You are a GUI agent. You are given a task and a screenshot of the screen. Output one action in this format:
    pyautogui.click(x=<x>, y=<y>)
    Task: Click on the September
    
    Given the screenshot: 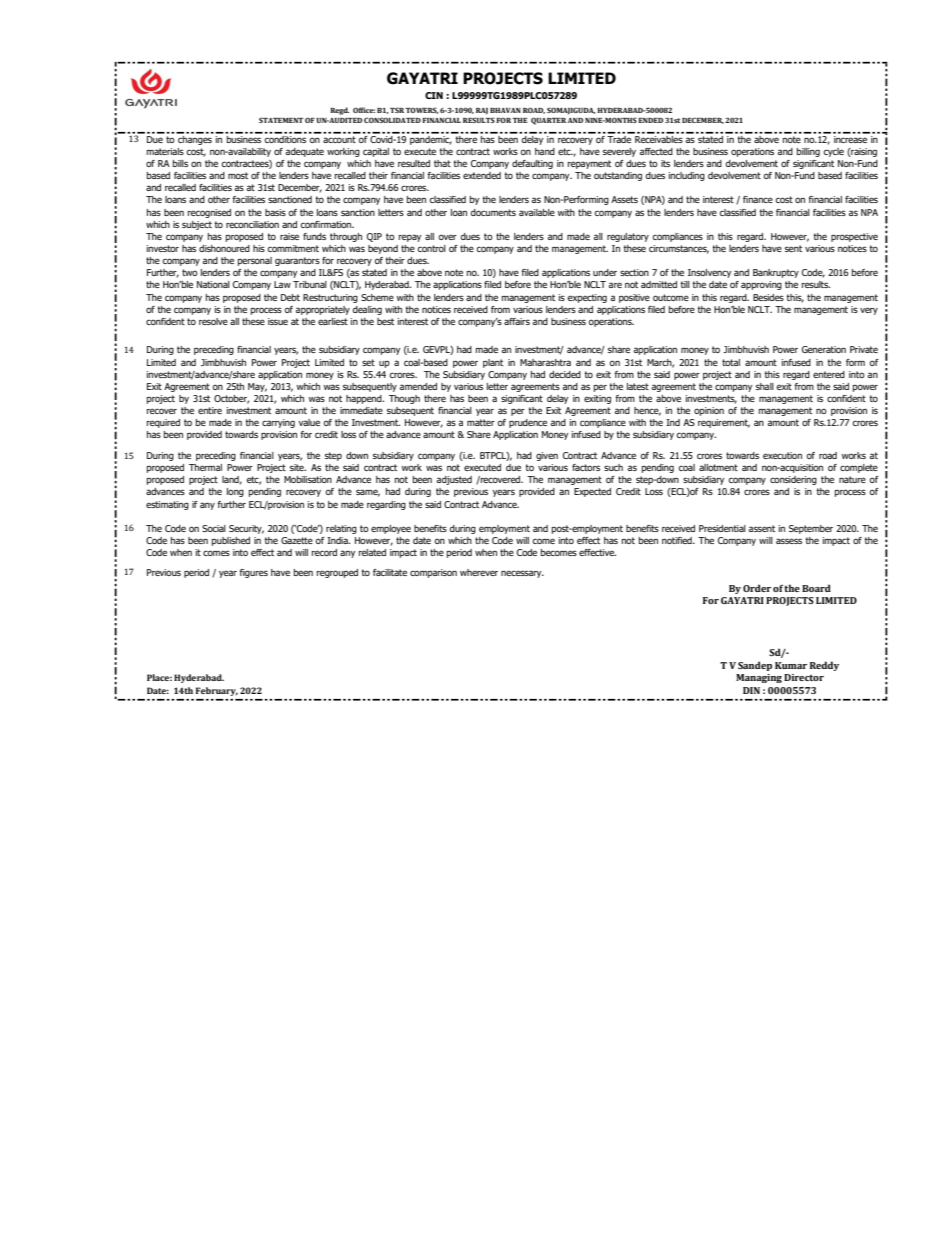 What is the action you would take?
    pyautogui.click(x=811, y=529)
